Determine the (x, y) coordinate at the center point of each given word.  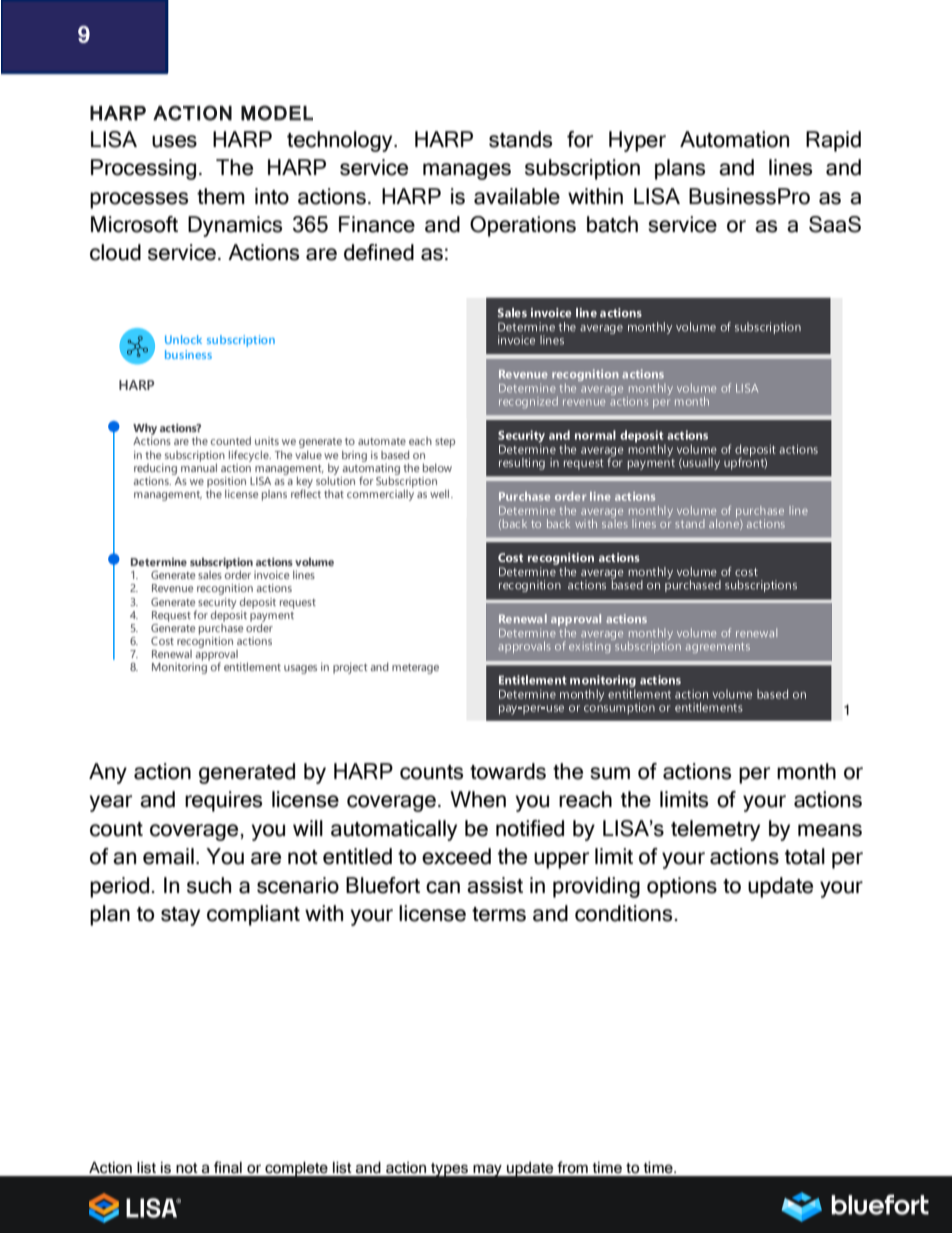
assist (495, 885)
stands (520, 139)
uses (174, 141)
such (209, 885)
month (806, 771)
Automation (734, 139)
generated (247, 773)
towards (508, 771)
